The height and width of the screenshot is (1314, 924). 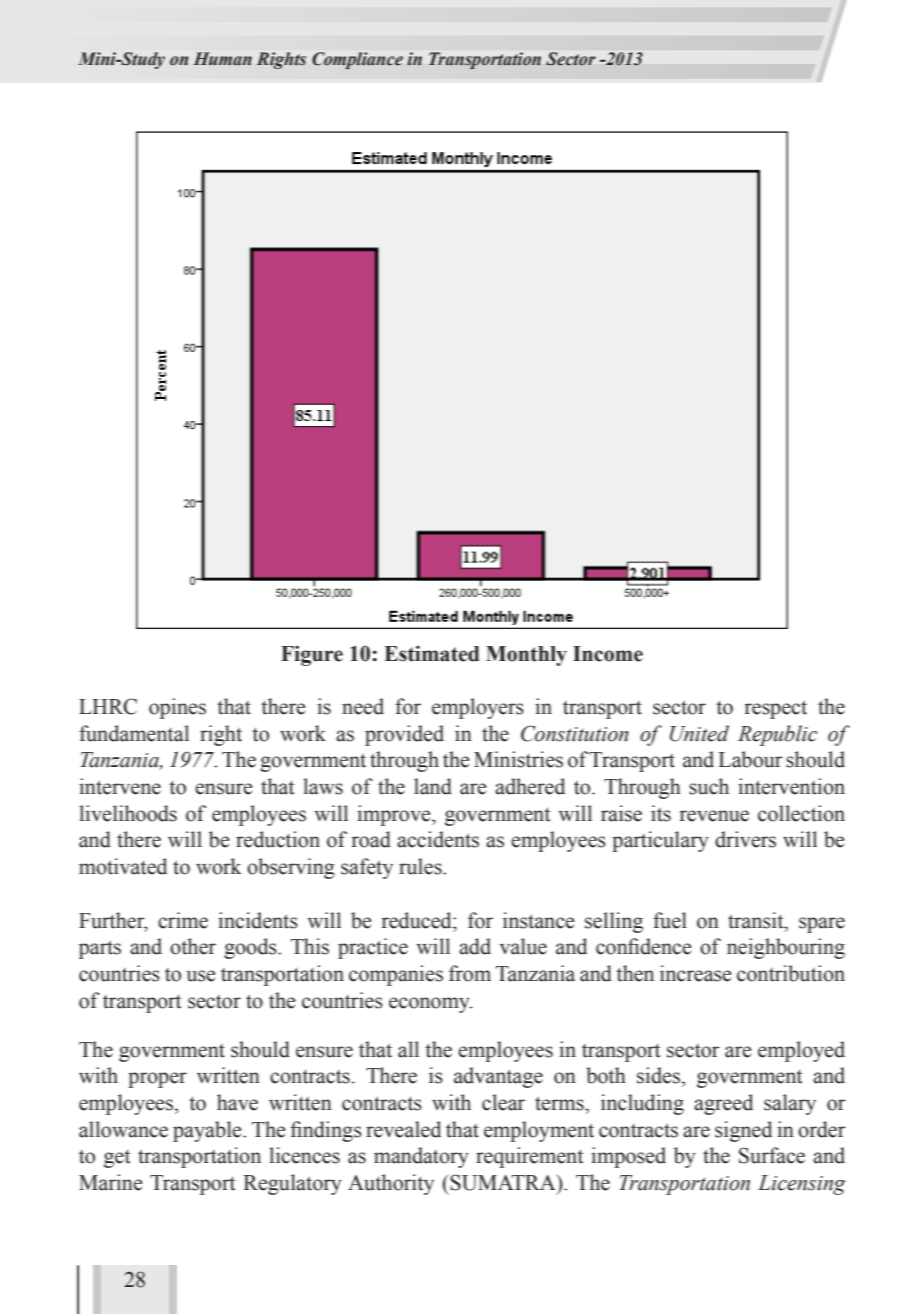 What do you see at coordinates (177, 708) in the screenshot?
I see `opines` at bounding box center [177, 708].
